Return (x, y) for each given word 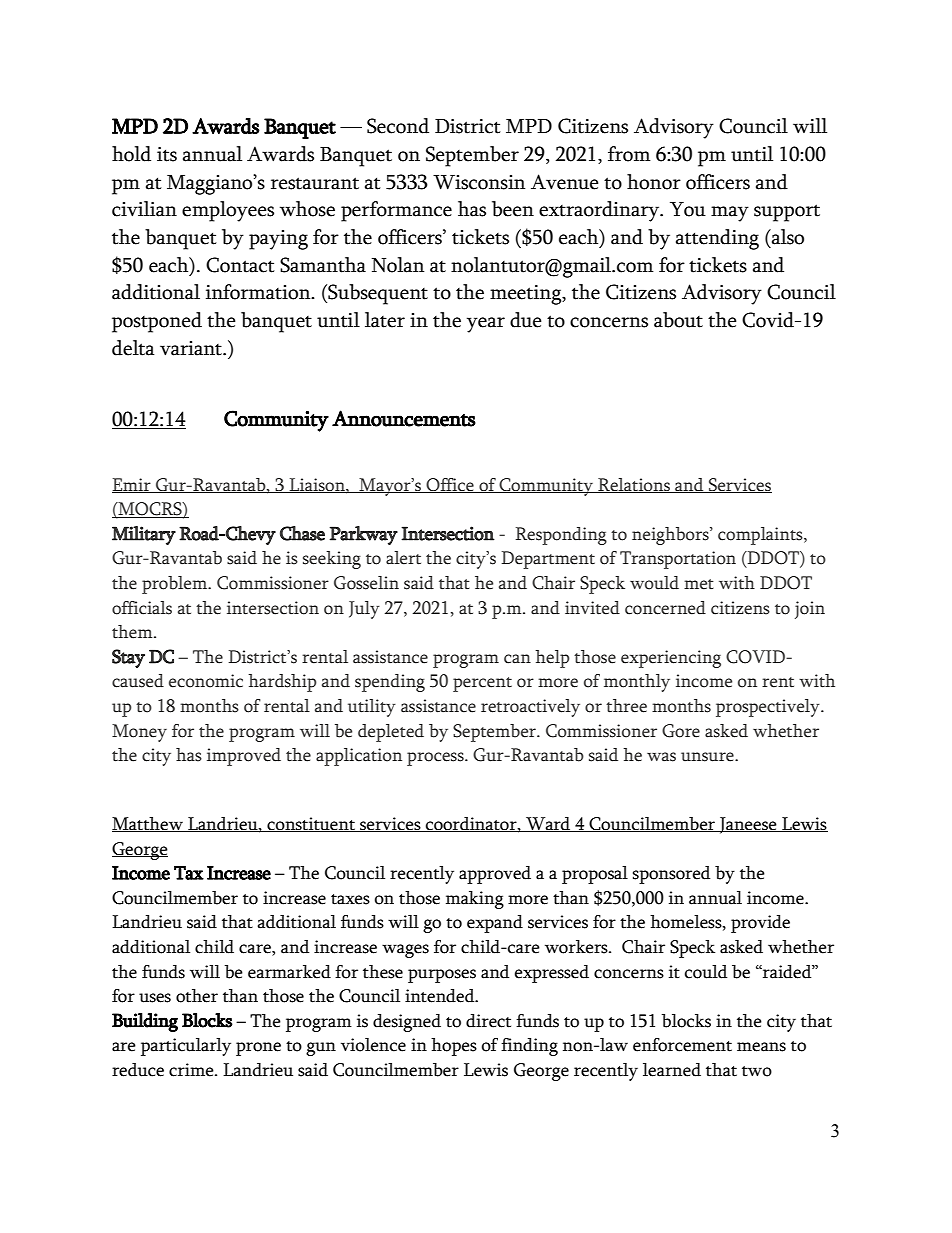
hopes (454, 1047)
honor (654, 182)
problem (176, 585)
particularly (186, 1047)
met (699, 584)
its (167, 154)
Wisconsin (479, 182)
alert (403, 558)
